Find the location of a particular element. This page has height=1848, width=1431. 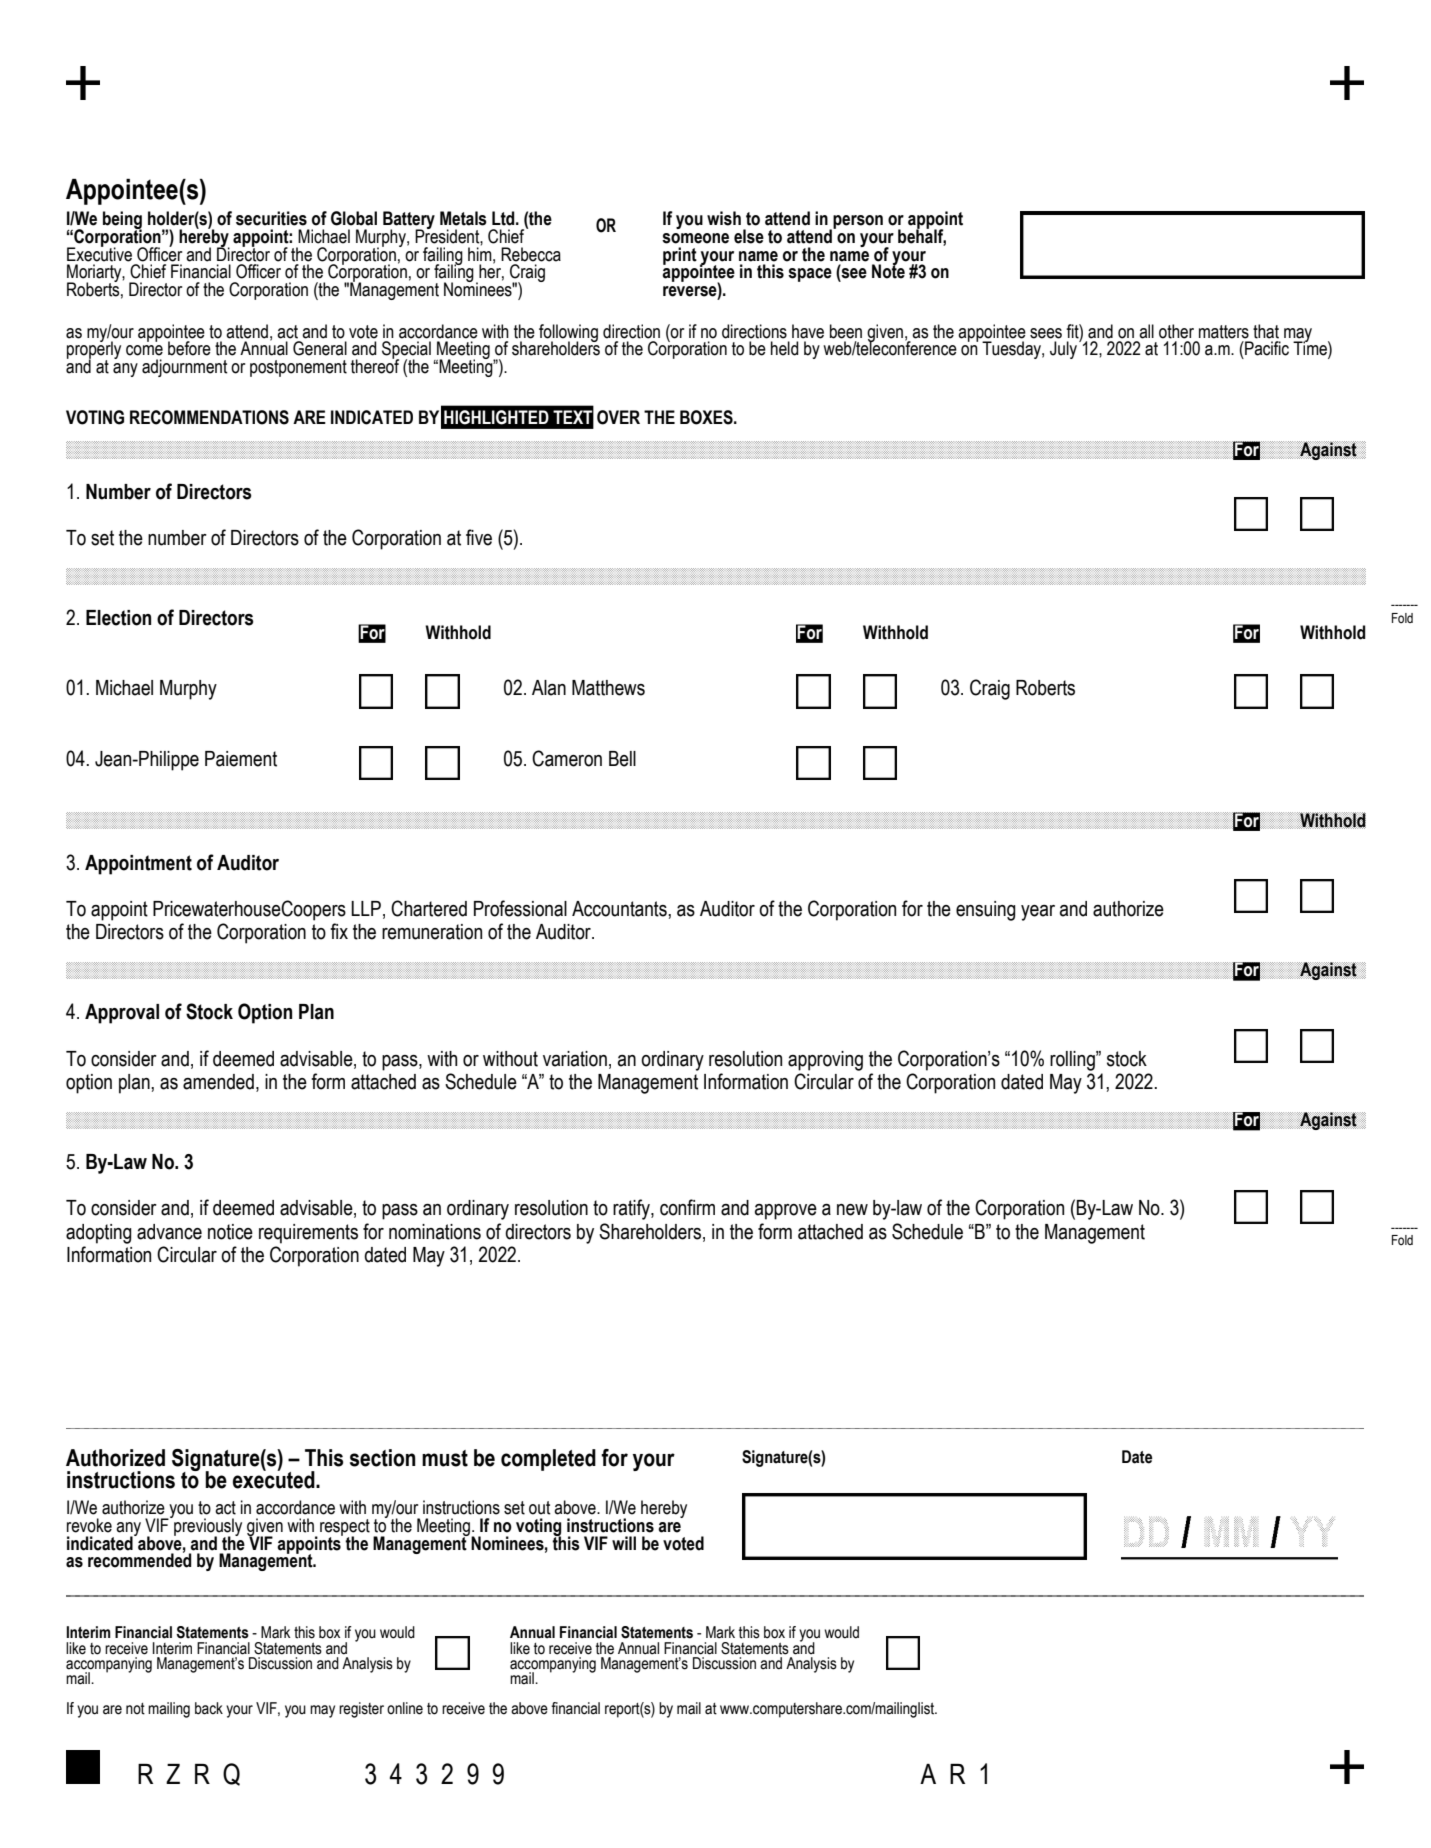

securities is located at coordinates (271, 218).
